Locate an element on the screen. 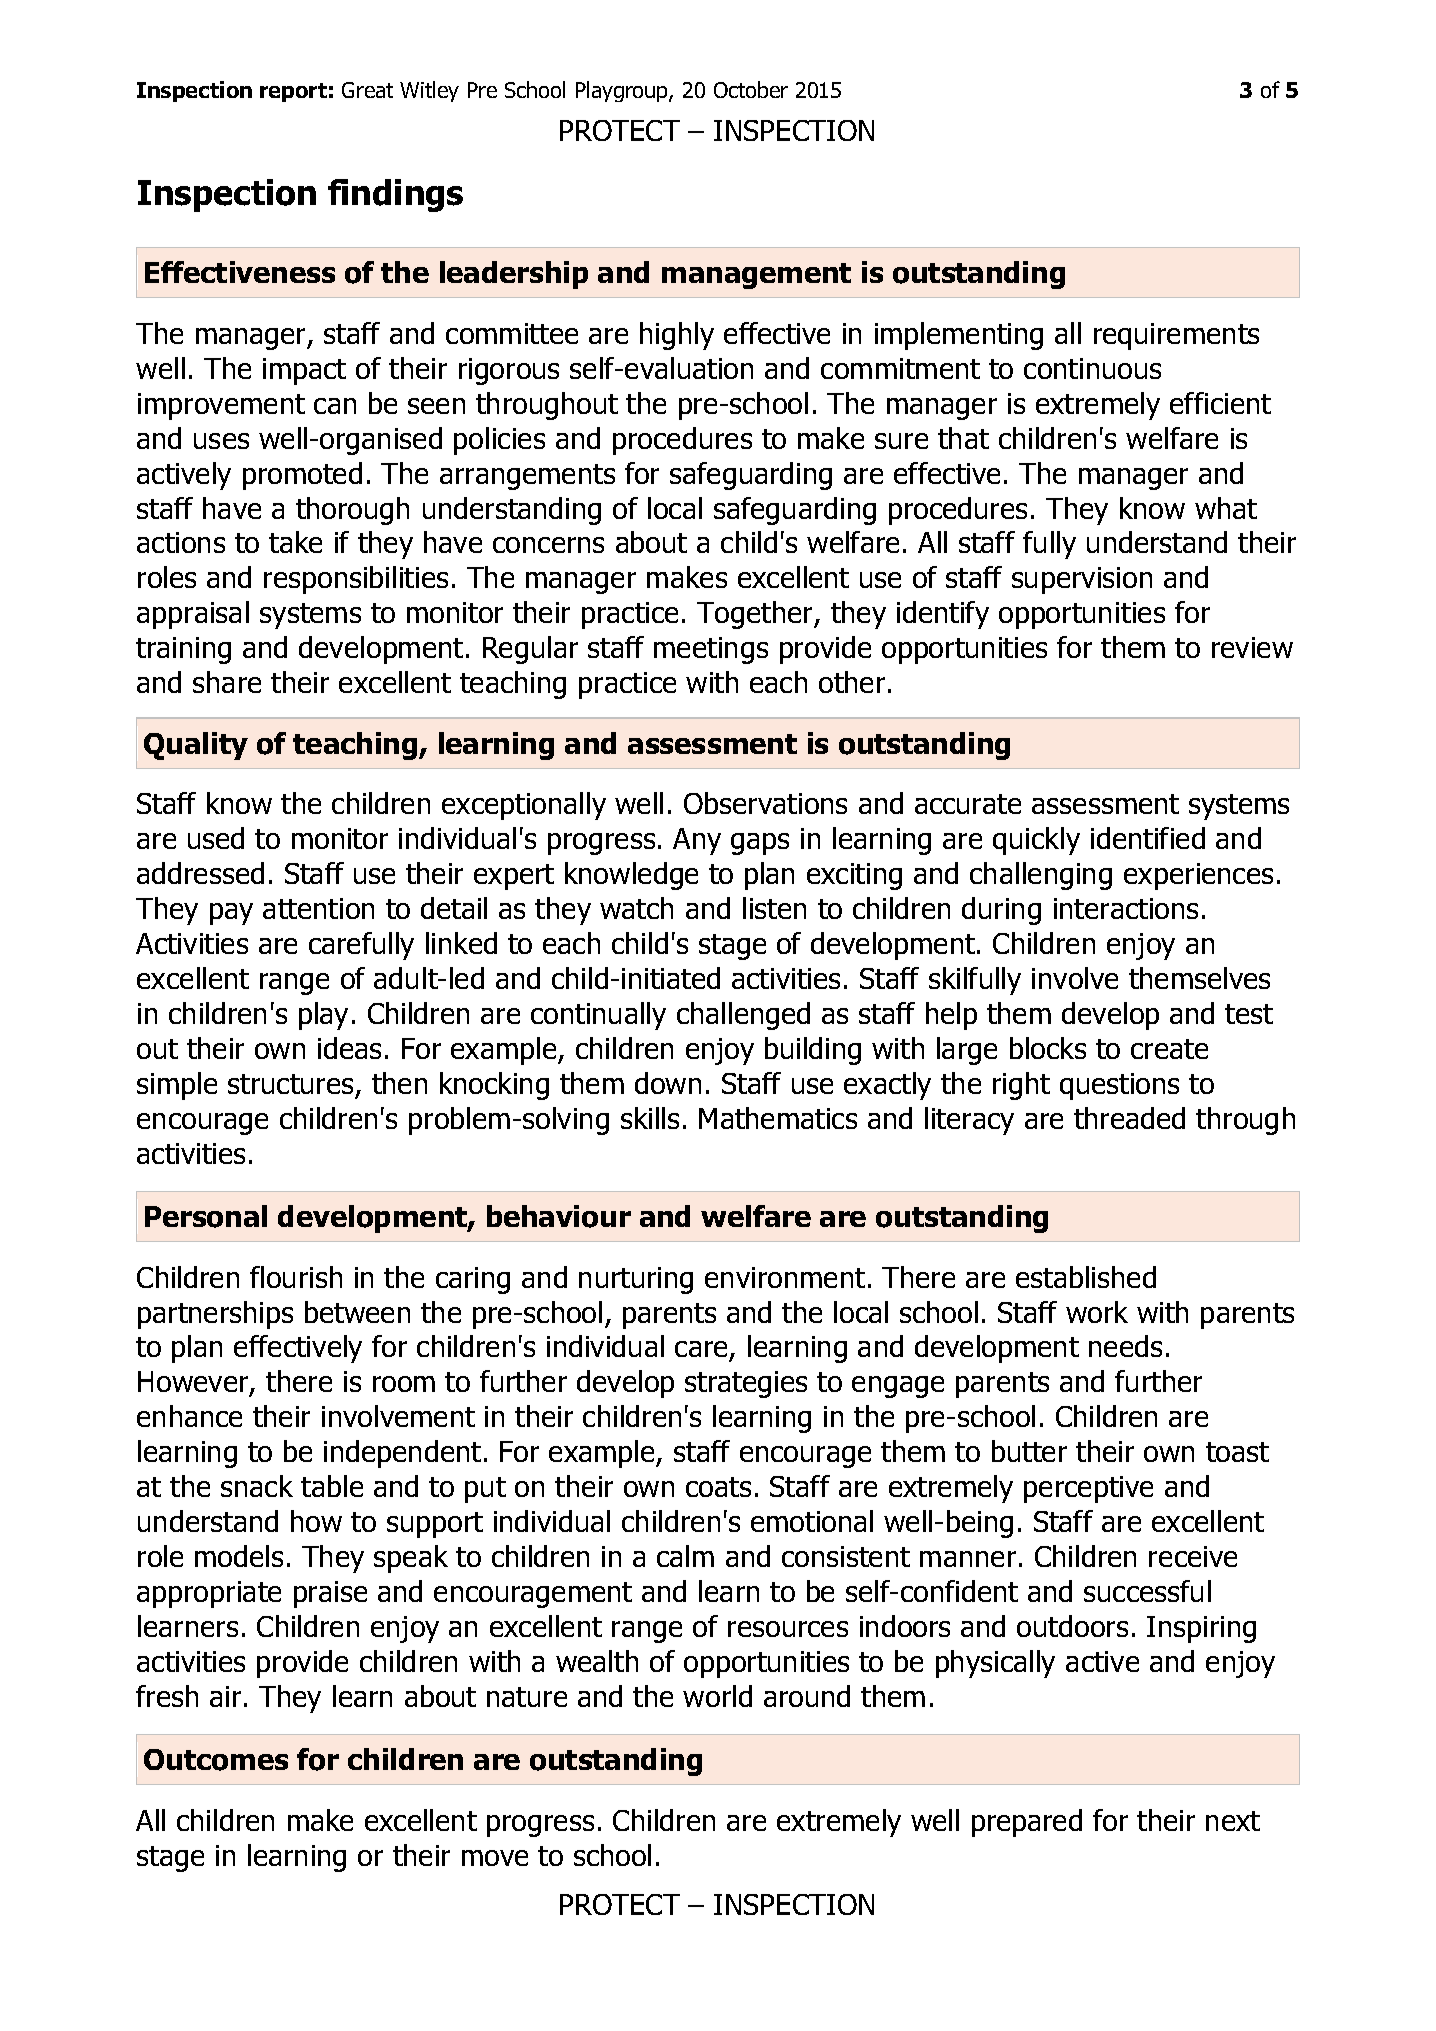 The image size is (1436, 2031). world is located at coordinates (717, 1696).
